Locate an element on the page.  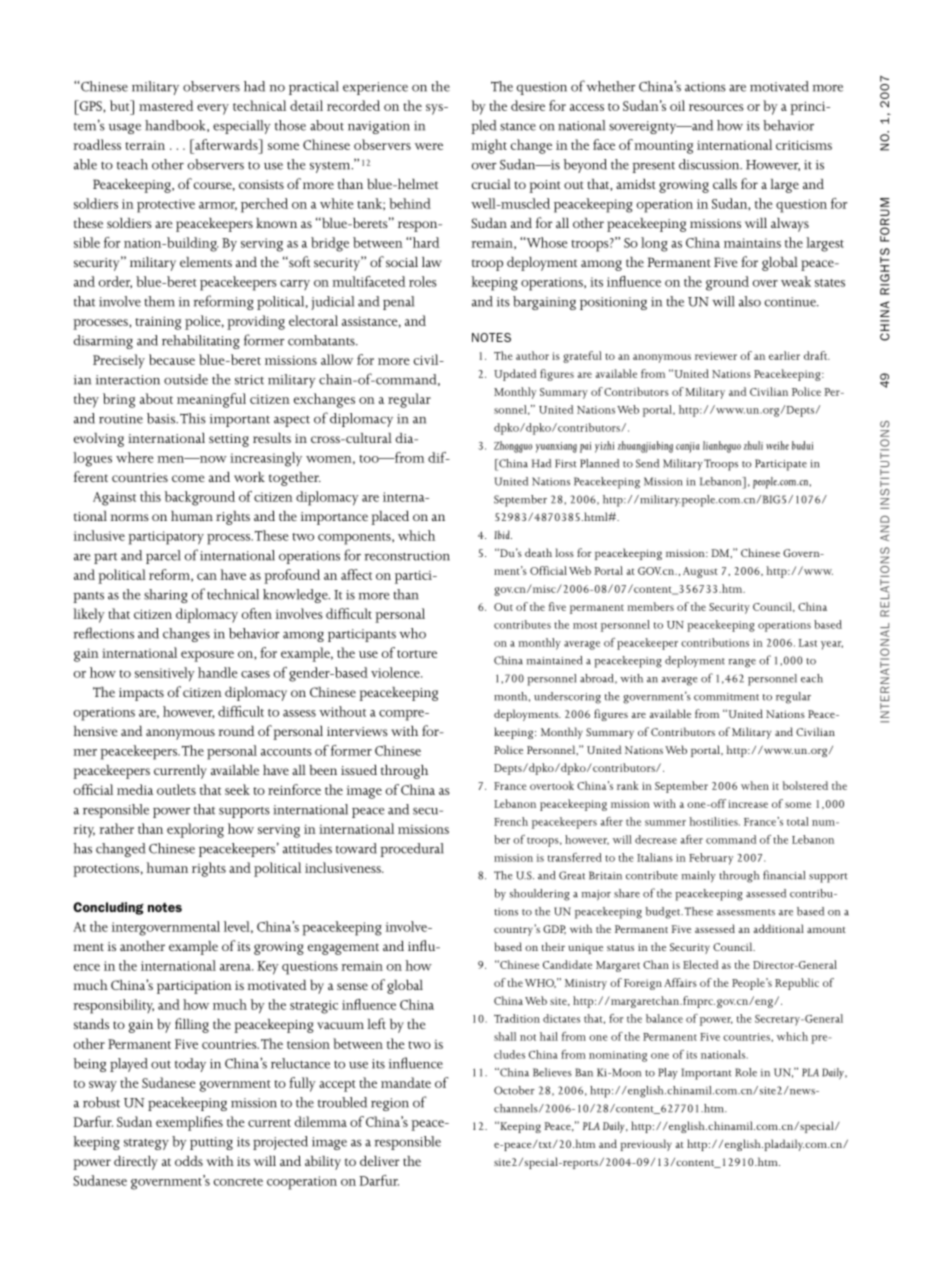
mastered is located at coordinates (166, 105).
